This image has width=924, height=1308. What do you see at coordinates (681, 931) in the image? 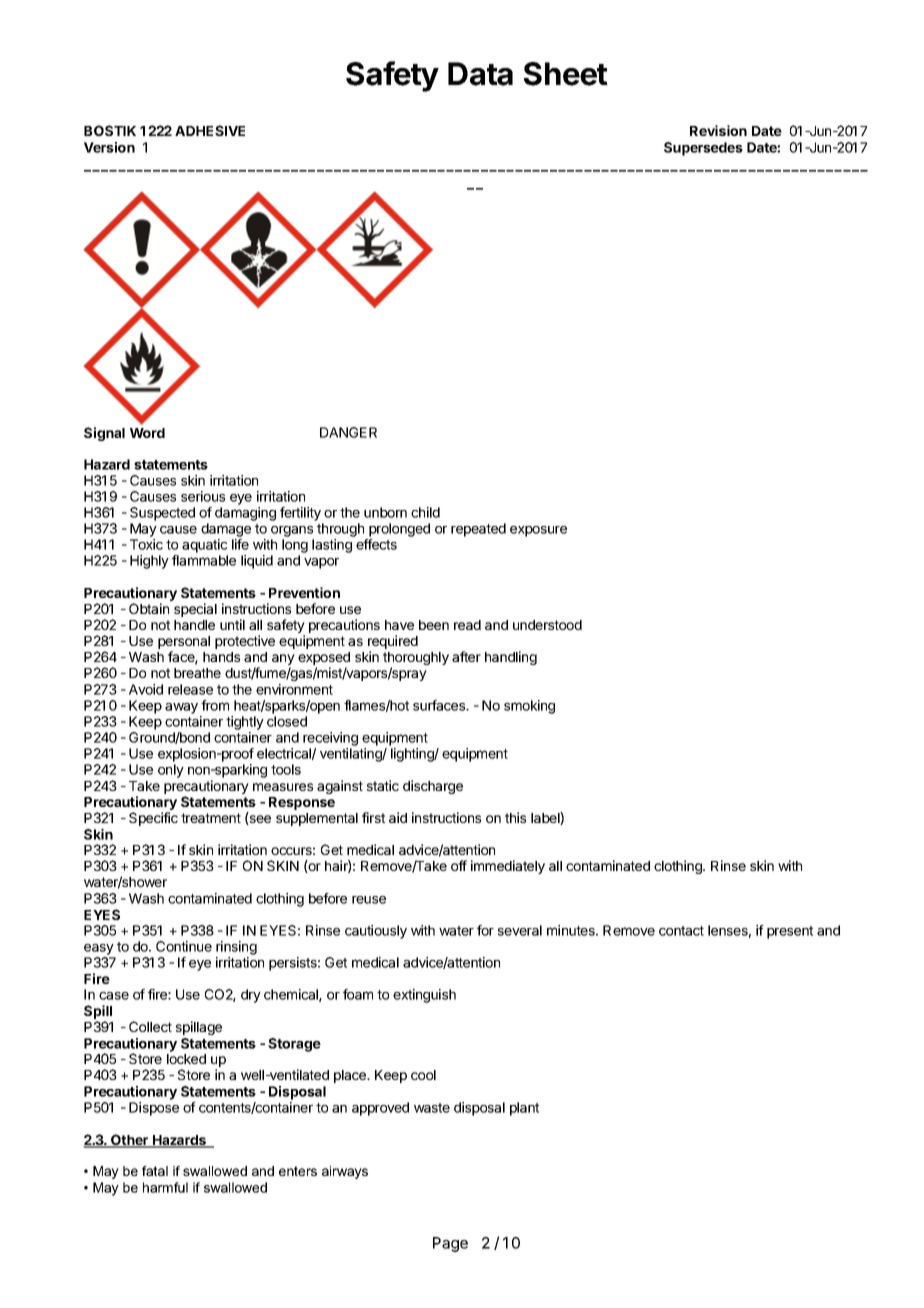
I see `contact` at bounding box center [681, 931].
